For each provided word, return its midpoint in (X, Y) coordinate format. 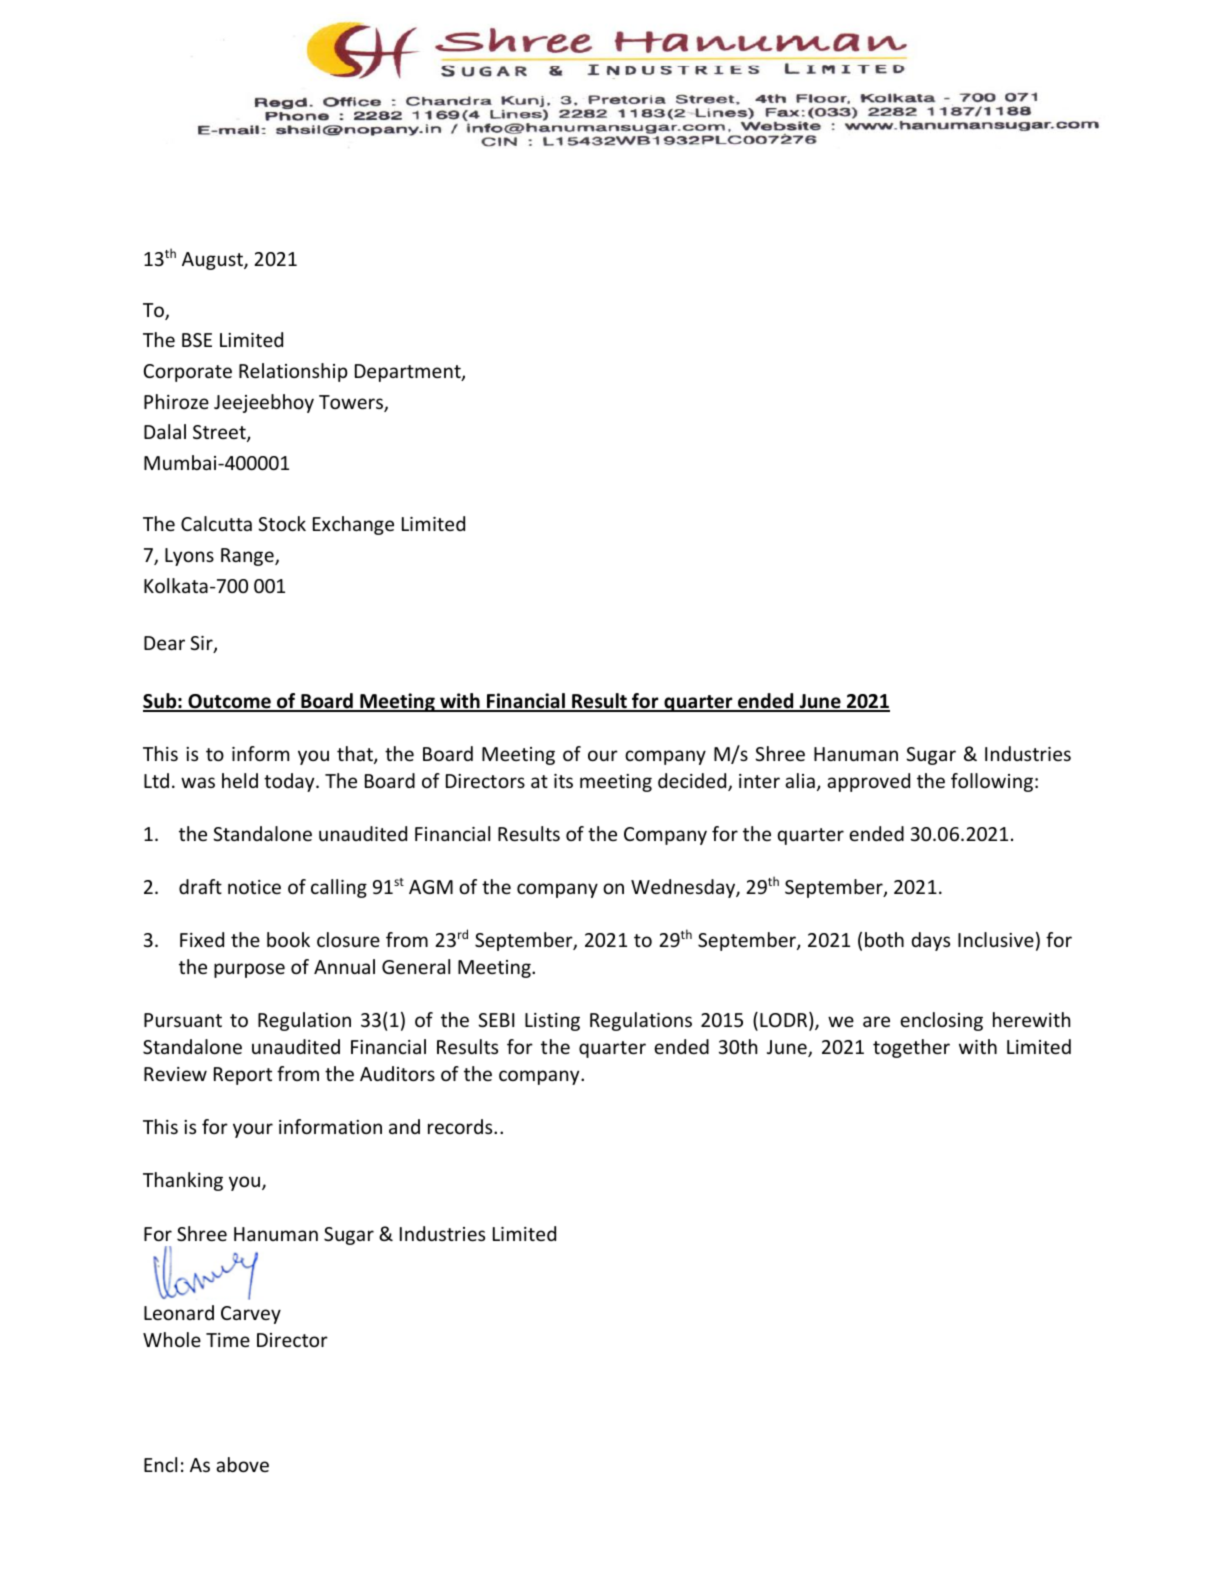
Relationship (293, 372)
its (563, 781)
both (884, 939)
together (911, 1048)
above (242, 1464)
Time (228, 1340)
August (213, 261)
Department (409, 373)
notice (254, 887)
